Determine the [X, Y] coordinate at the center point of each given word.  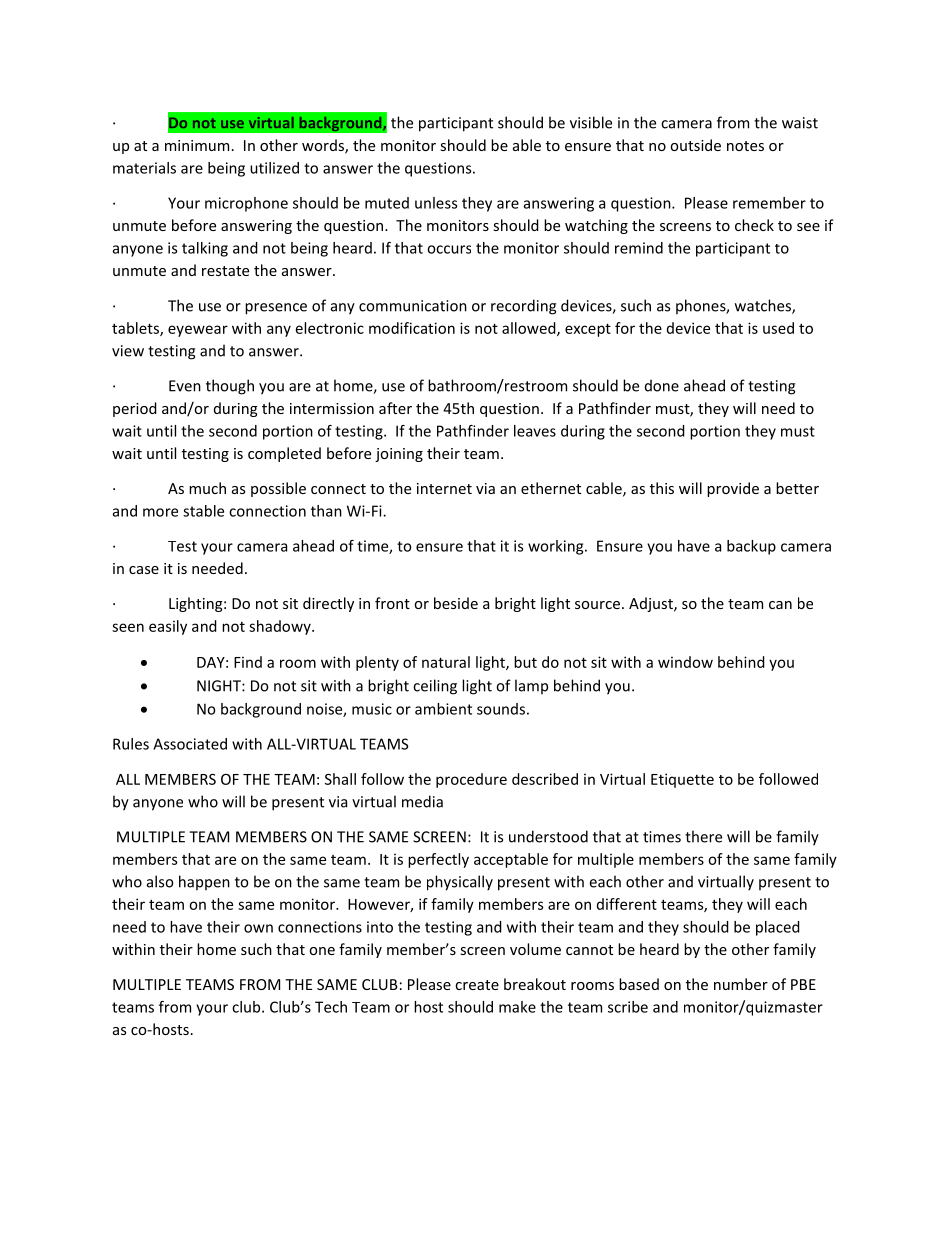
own [258, 928]
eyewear [198, 331]
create [477, 985]
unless [436, 203]
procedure [471, 780]
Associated [190, 744]
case [144, 570]
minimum [197, 145]
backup [751, 547]
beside [456, 603]
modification [412, 328]
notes [745, 146]
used [778, 328]
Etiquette [682, 780]
